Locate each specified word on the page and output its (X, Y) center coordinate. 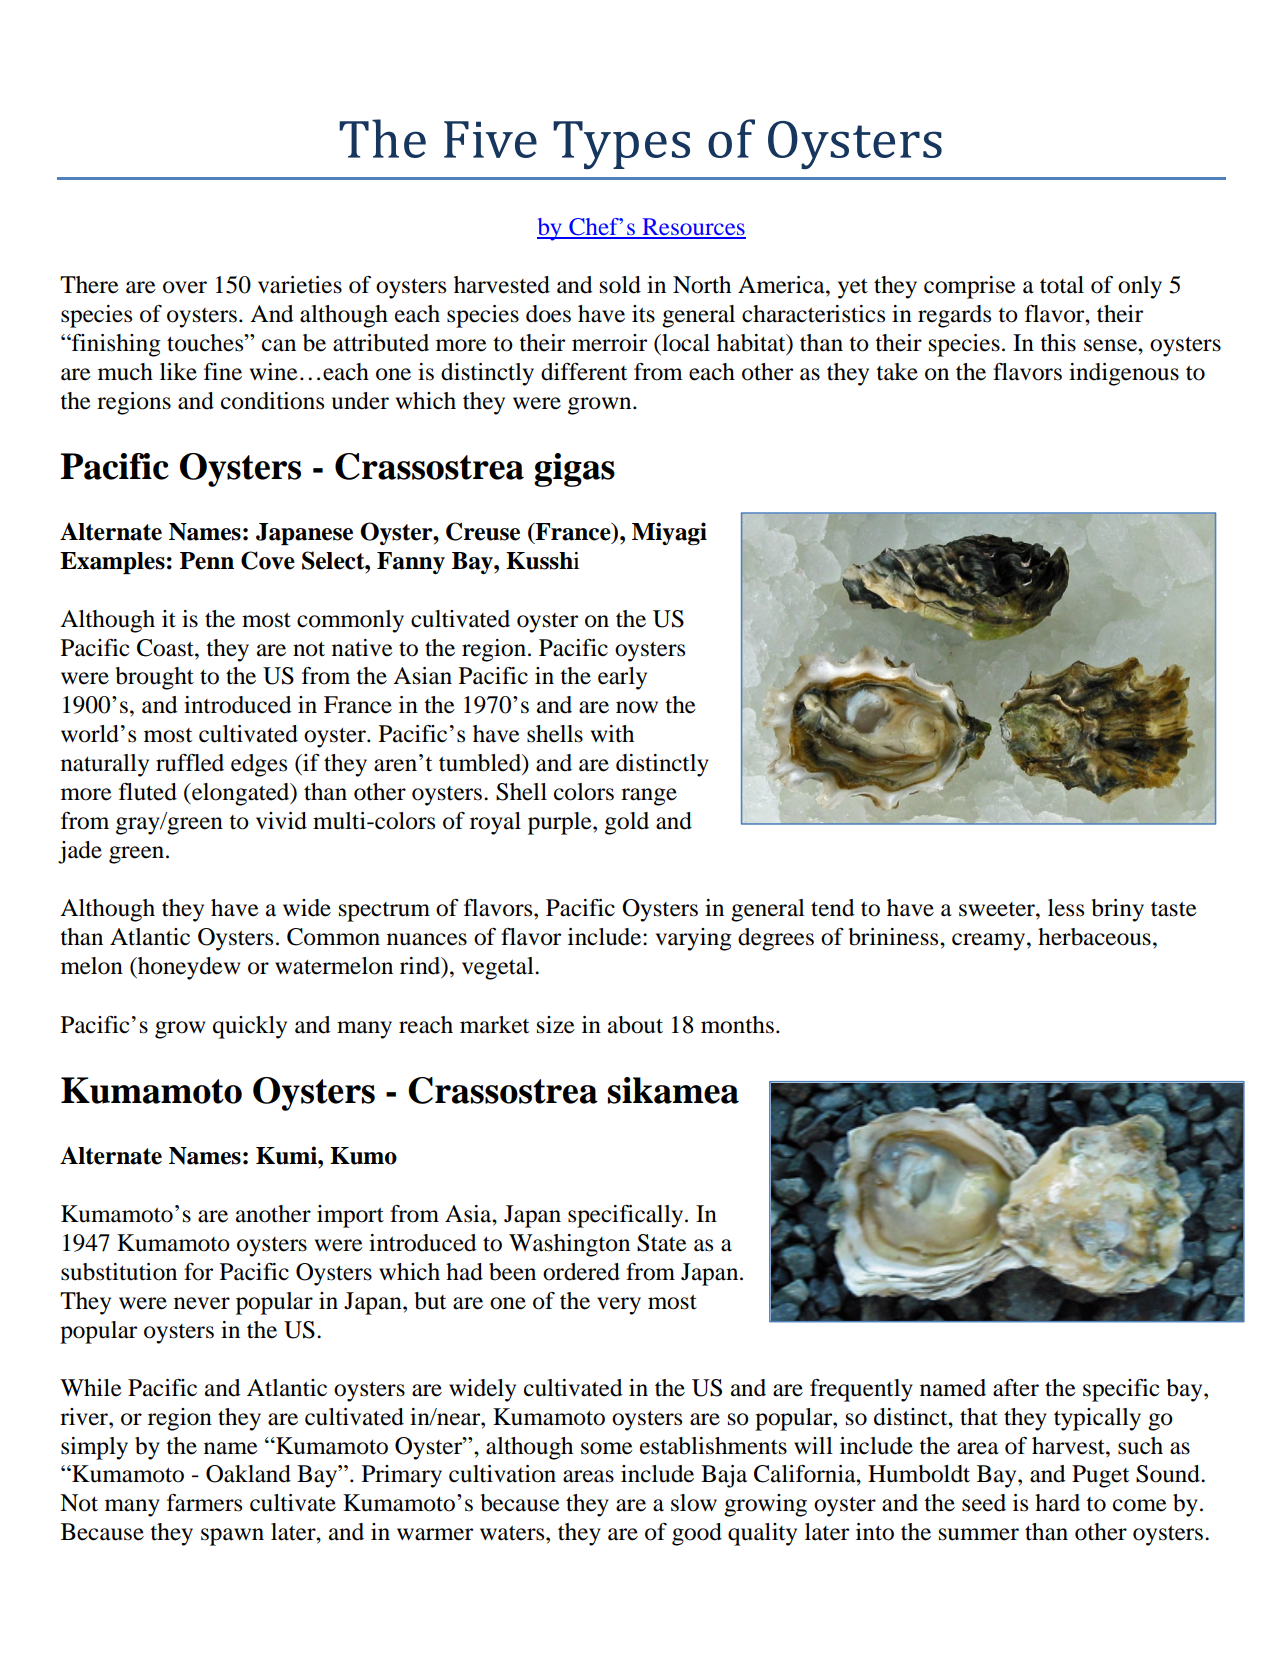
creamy (990, 942)
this (1058, 343)
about (635, 1025)
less (1066, 908)
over (185, 287)
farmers (204, 1503)
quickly (250, 1027)
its (643, 314)
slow (694, 1503)
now (637, 707)
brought (154, 678)
